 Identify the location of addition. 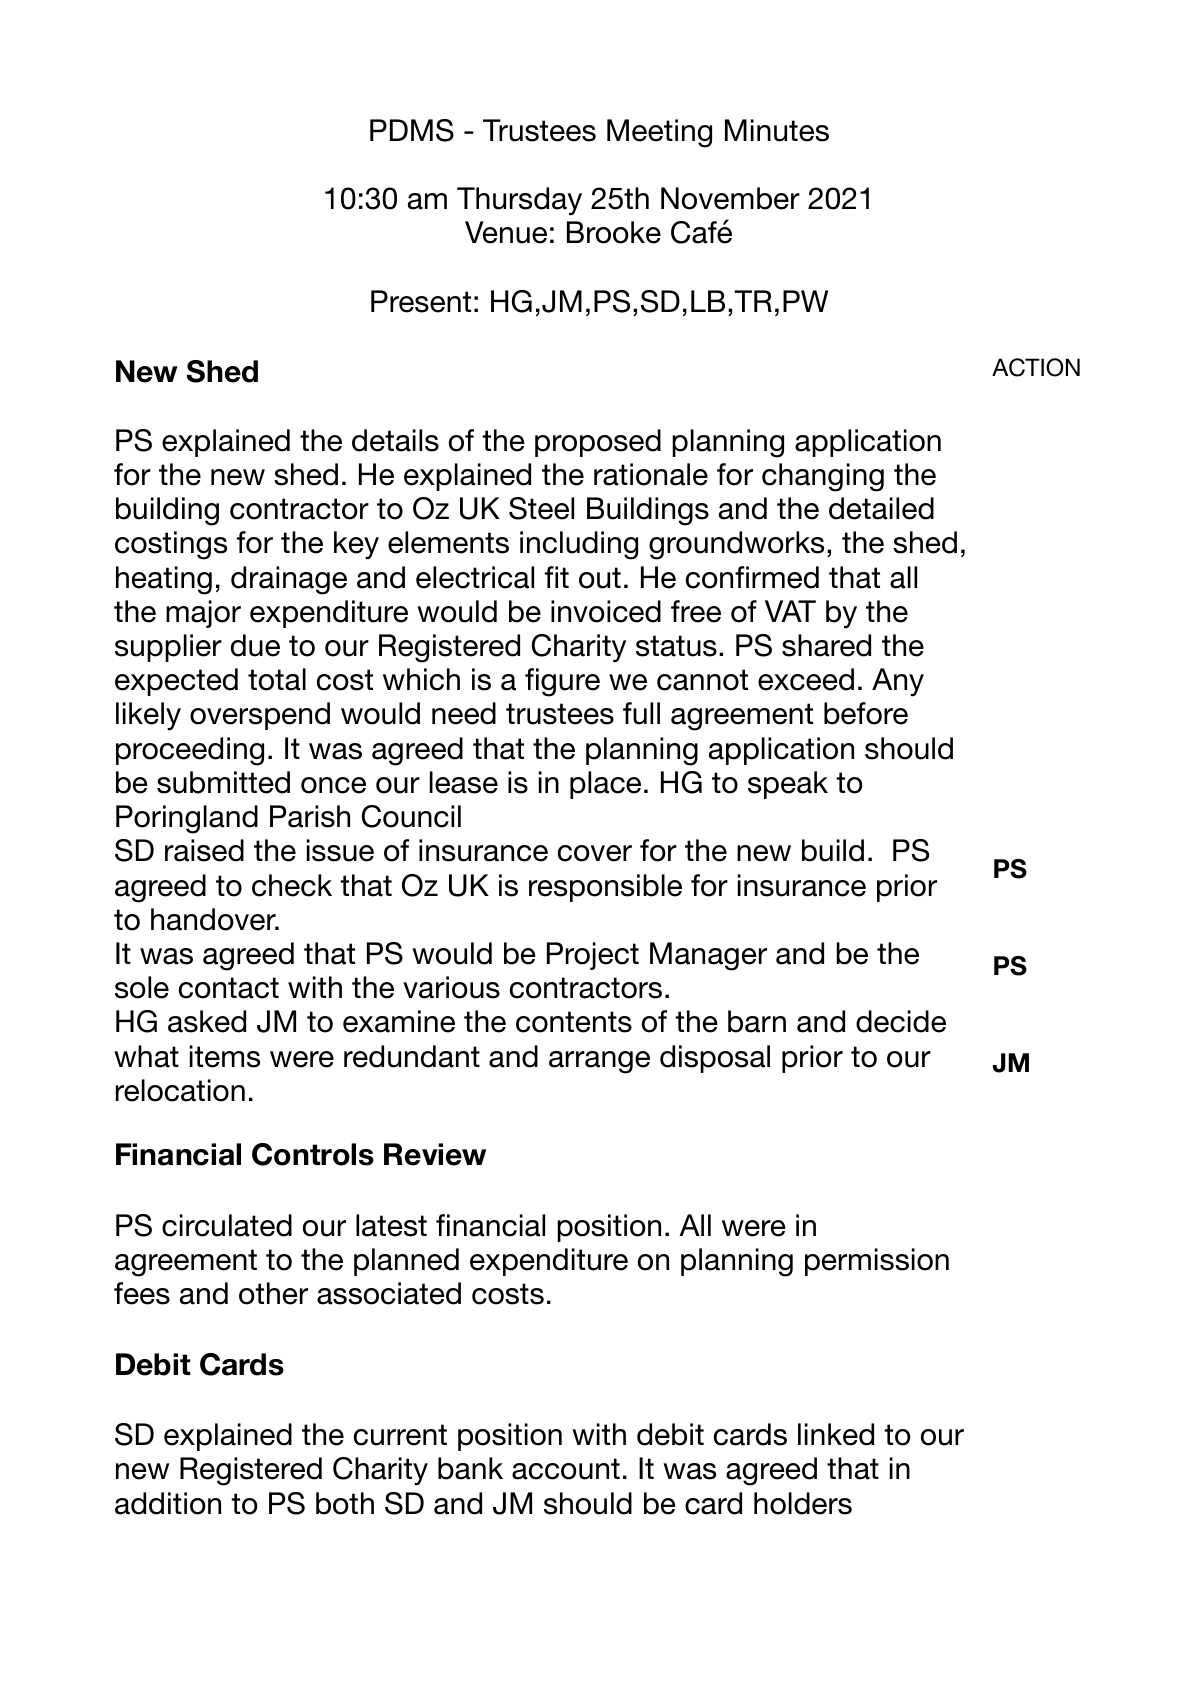
(168, 1503).
